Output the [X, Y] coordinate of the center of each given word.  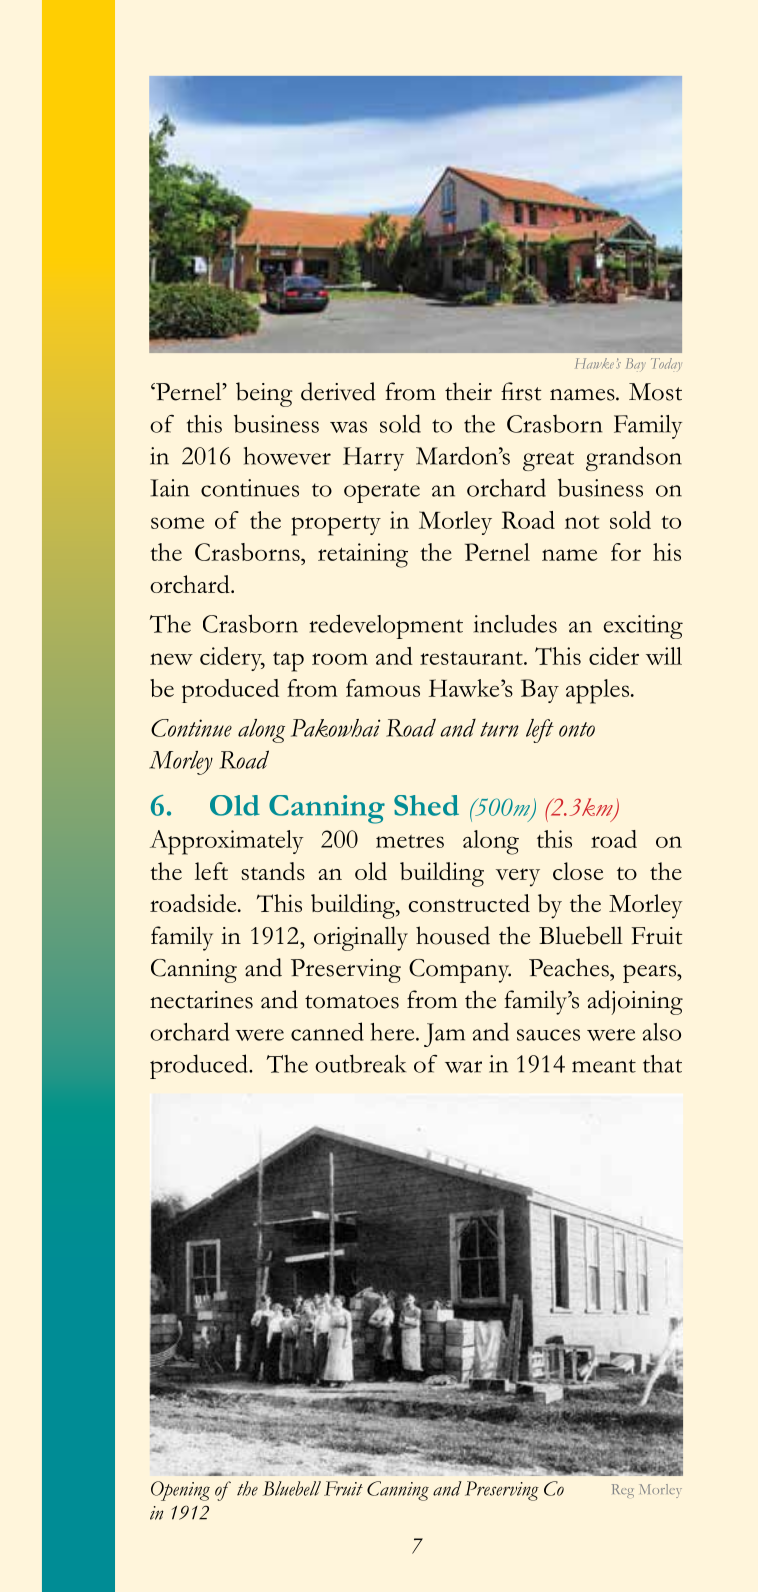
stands [273, 871]
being [264, 394]
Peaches [570, 967]
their [468, 391]
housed [453, 935]
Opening [180, 1491]
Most [655, 392]
